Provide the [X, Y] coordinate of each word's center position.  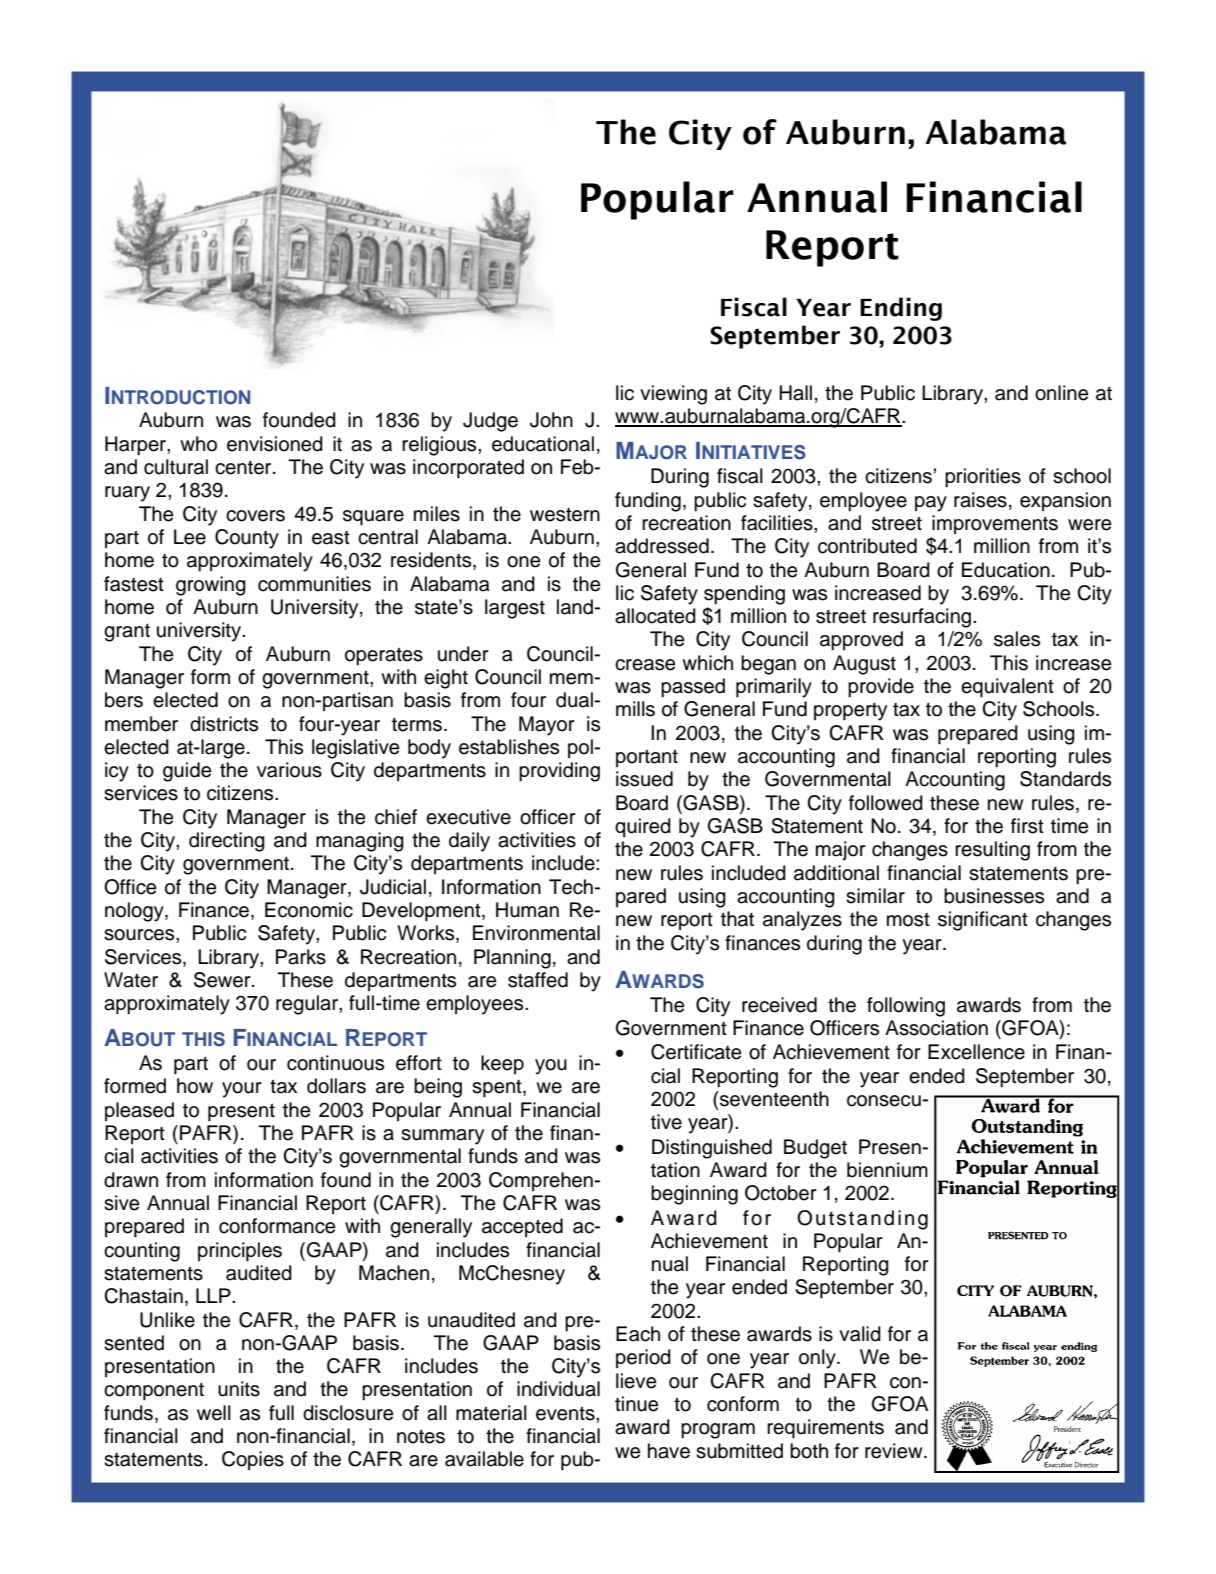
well [214, 1413]
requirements [825, 1429]
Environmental [536, 933]
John [551, 420]
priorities [983, 478]
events [566, 1413]
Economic [309, 910]
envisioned [275, 444]
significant [983, 921]
